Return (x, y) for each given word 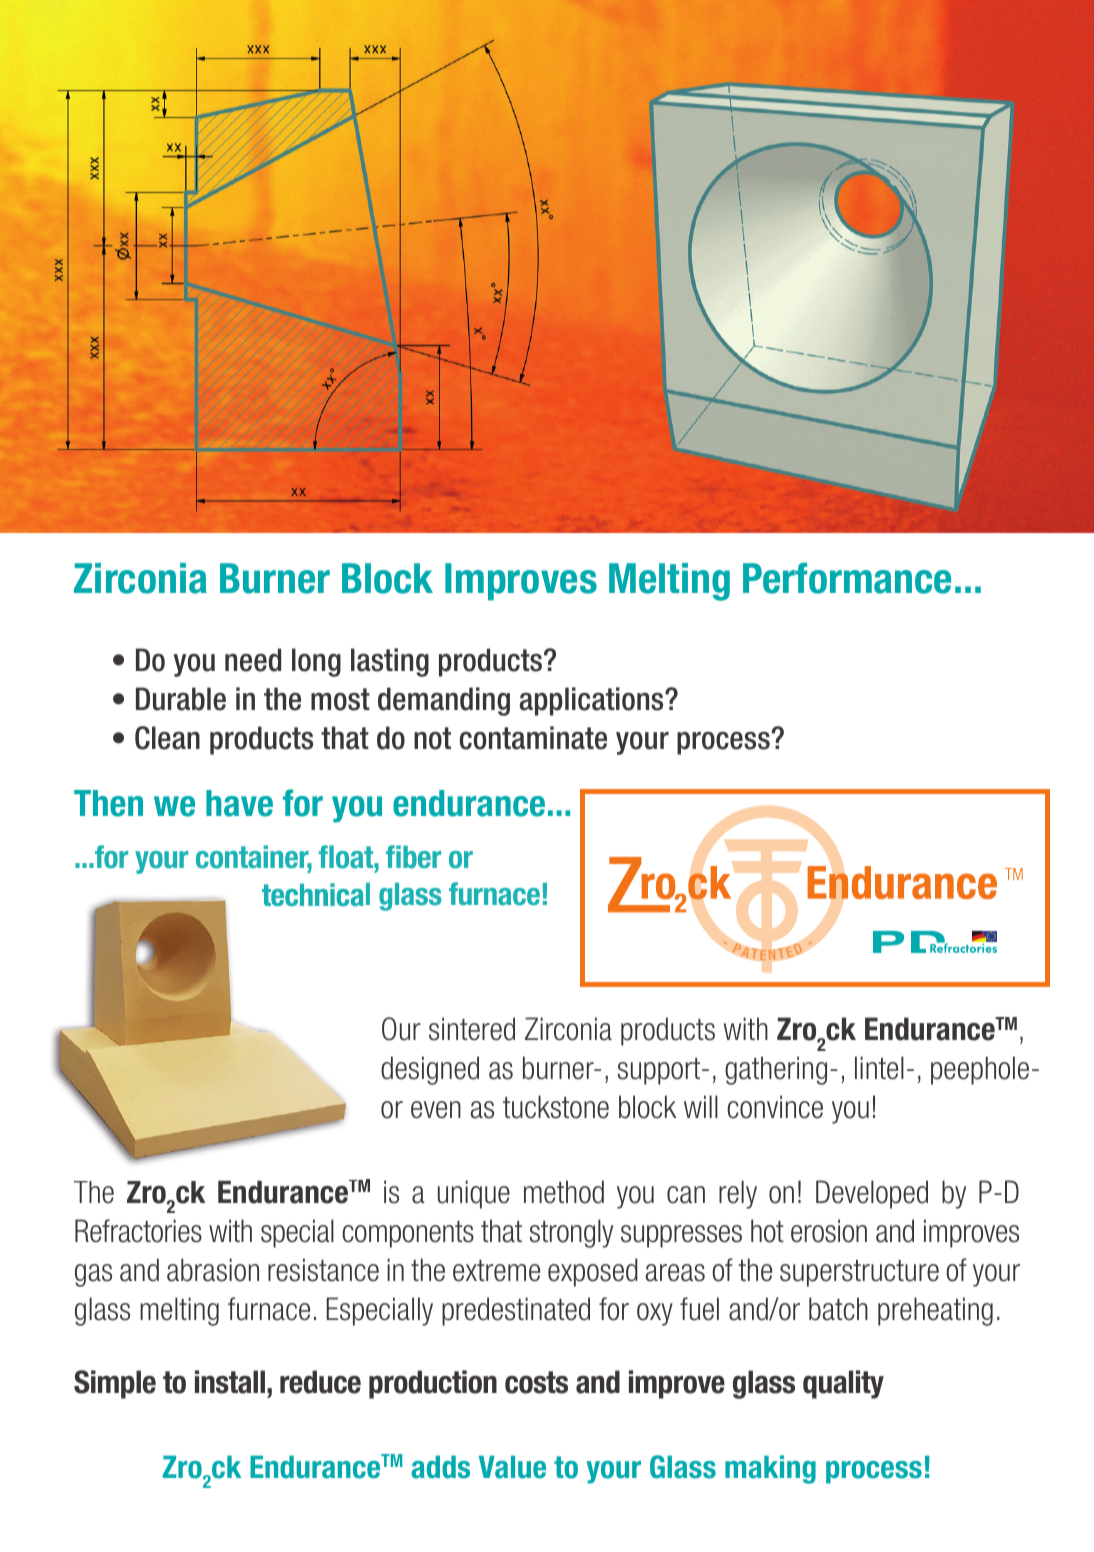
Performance (847, 578)
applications (592, 701)
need (253, 660)
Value (512, 1467)
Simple (115, 1384)
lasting (390, 662)
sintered (472, 1029)
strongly (571, 1233)
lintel (879, 1068)
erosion (829, 1231)
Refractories (138, 1231)
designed (430, 1070)
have (239, 803)
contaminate (533, 738)
